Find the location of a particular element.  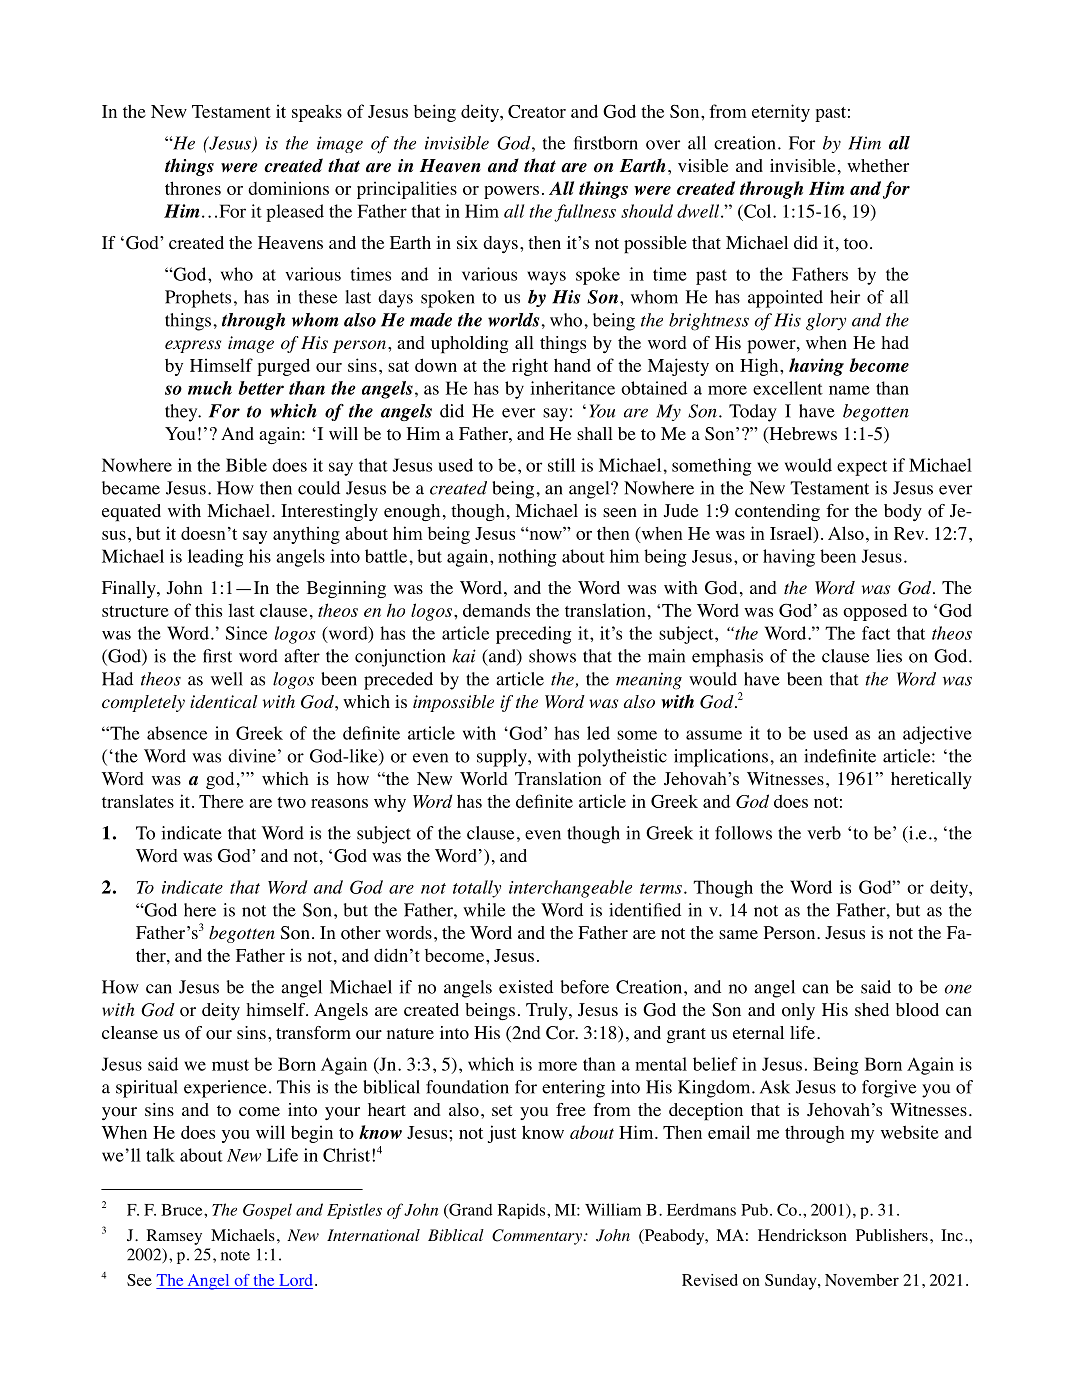

shows is located at coordinates (552, 656).
